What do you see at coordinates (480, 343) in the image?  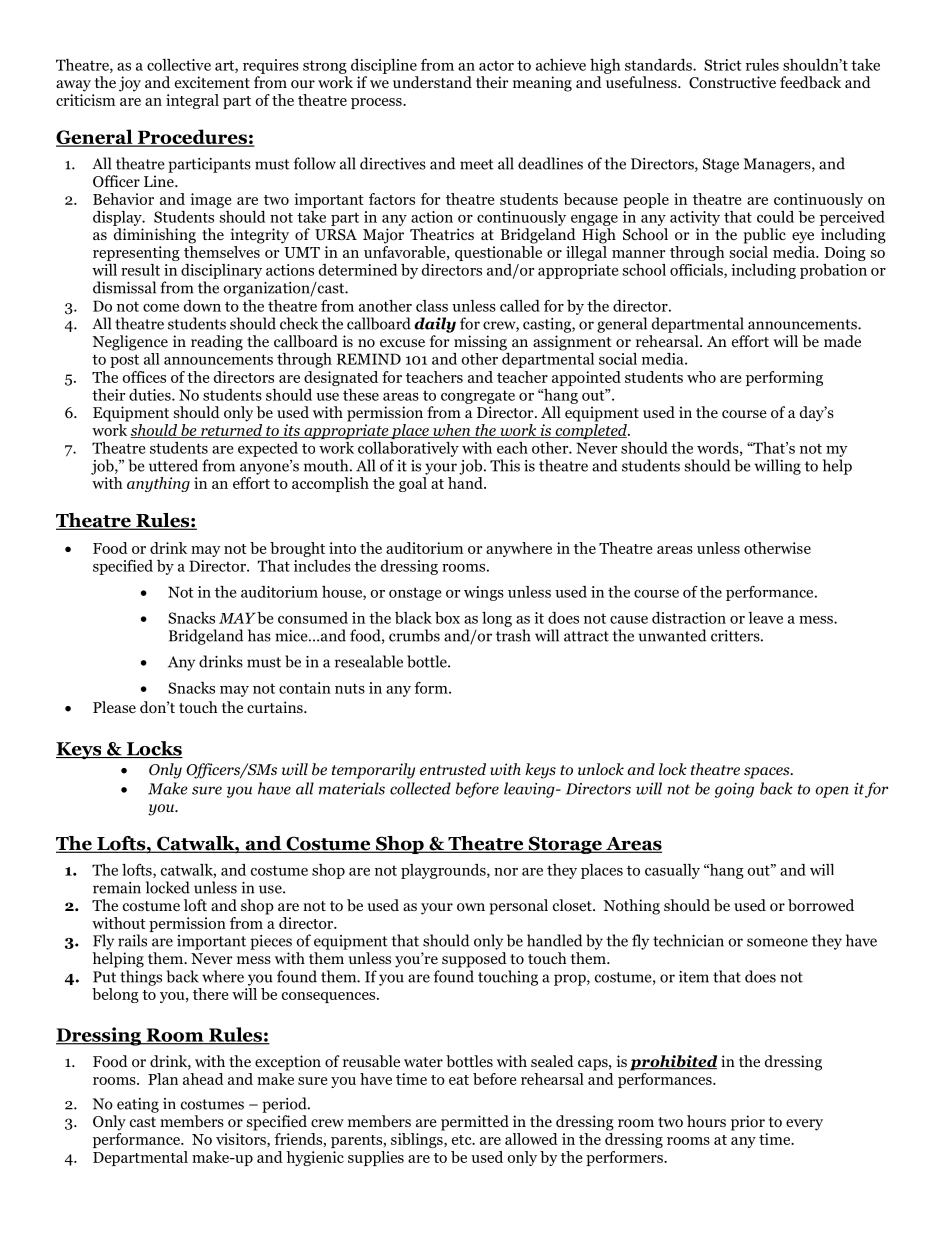 I see `missing` at bounding box center [480, 343].
